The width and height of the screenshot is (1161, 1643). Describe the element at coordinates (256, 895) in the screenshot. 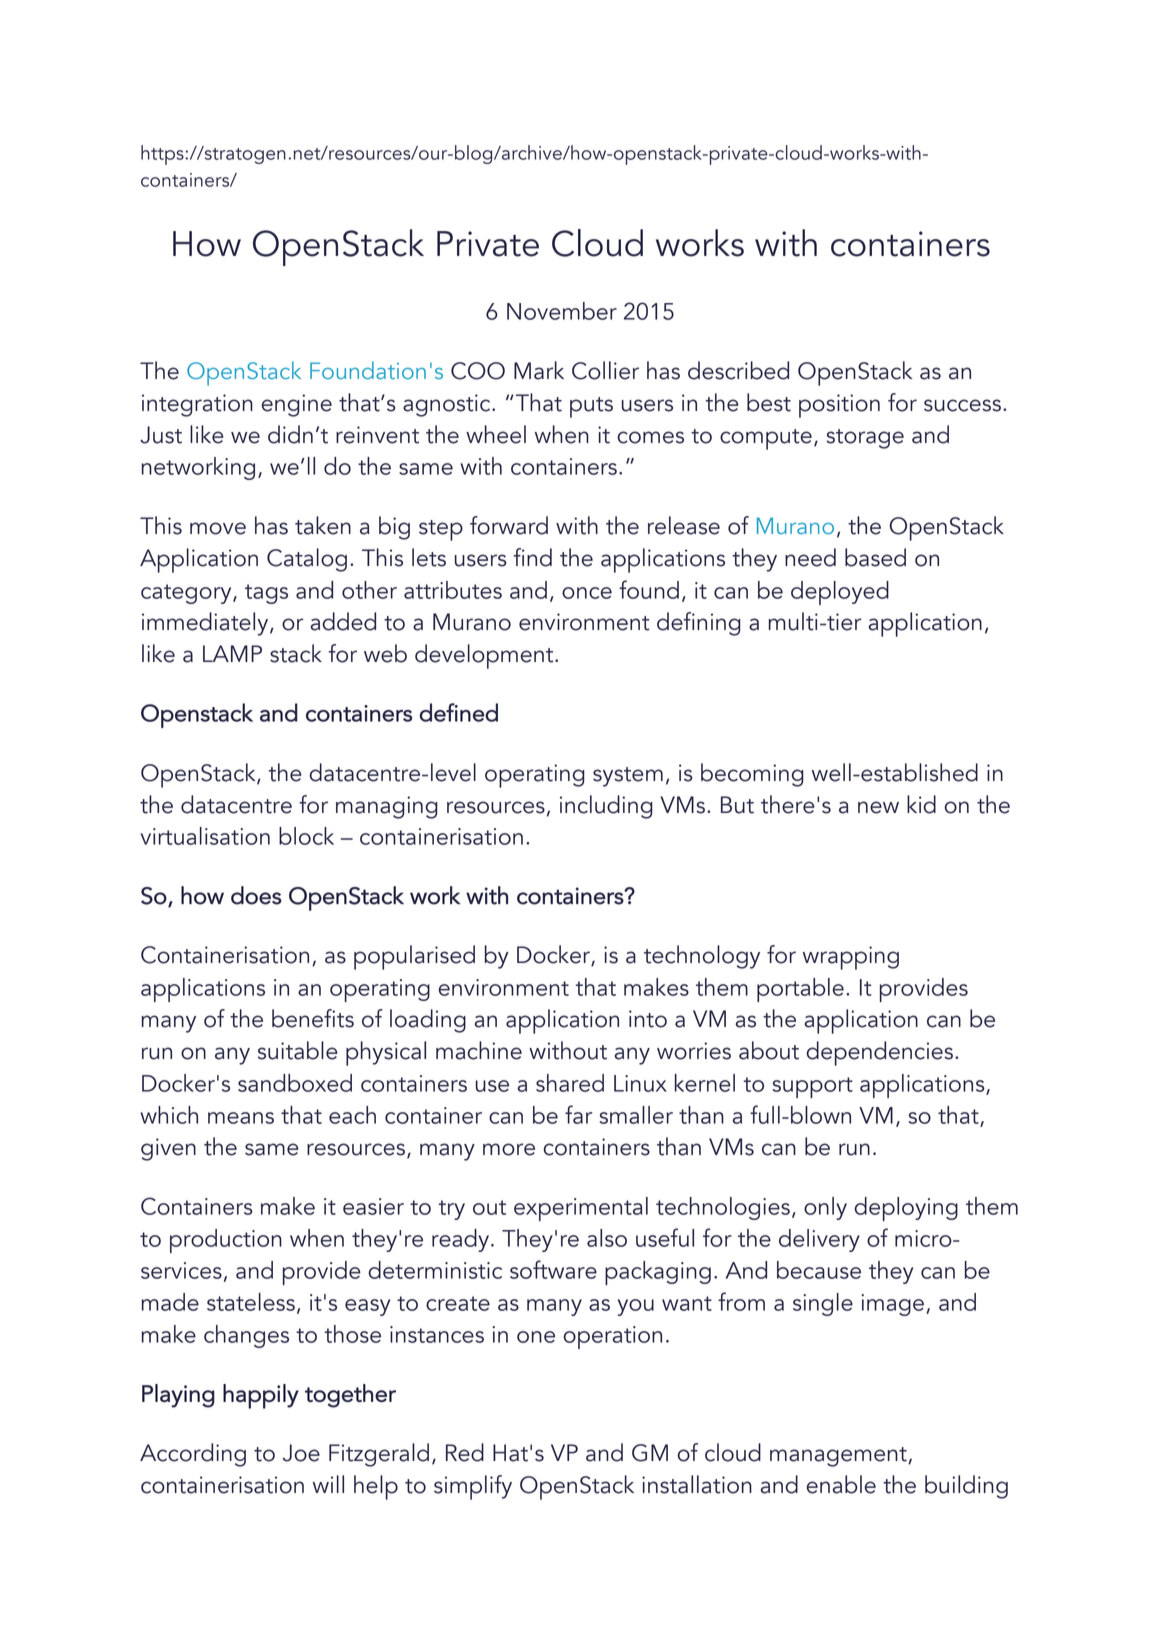

I see `does` at that location.
